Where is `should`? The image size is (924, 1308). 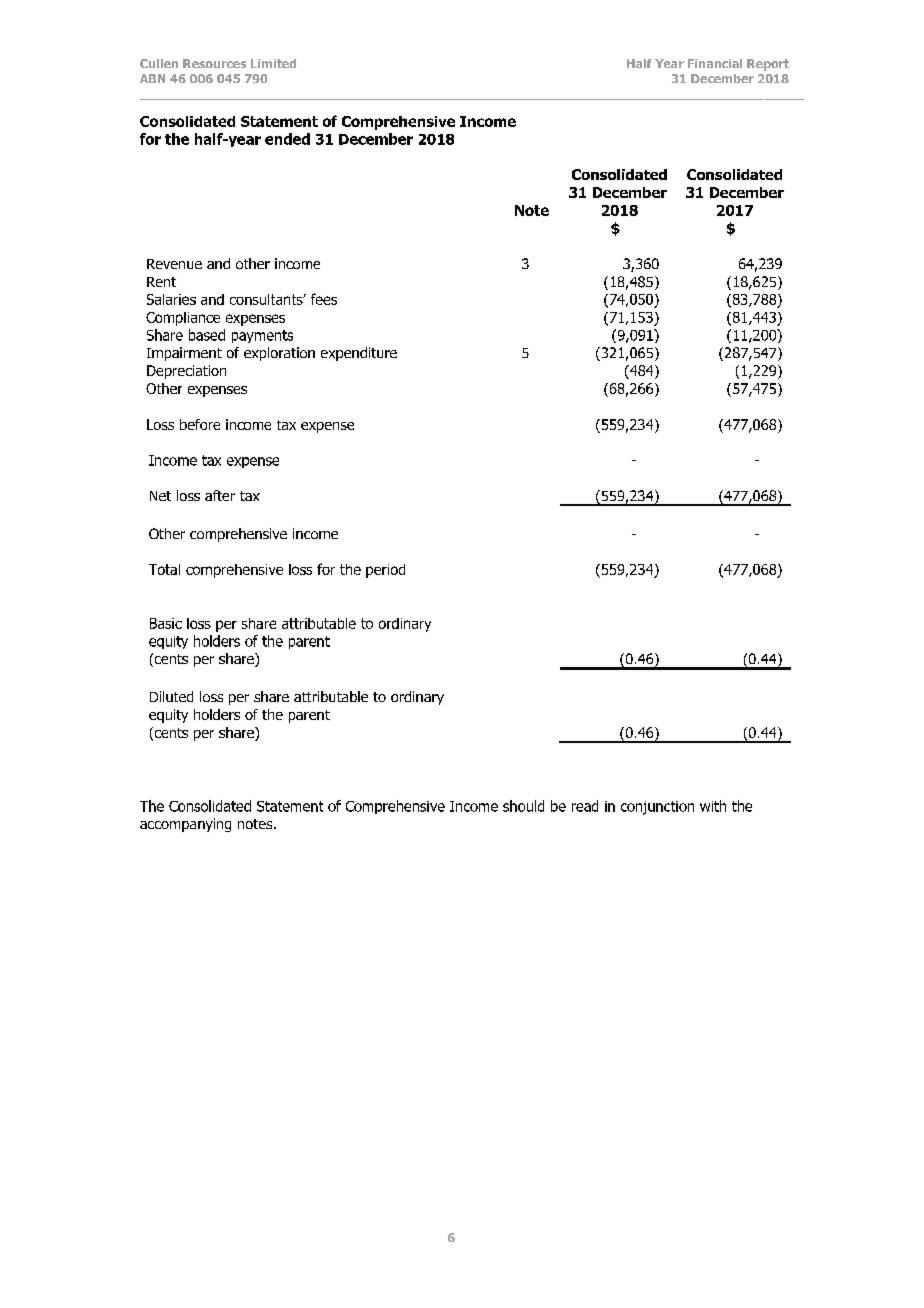
should is located at coordinates (523, 806).
